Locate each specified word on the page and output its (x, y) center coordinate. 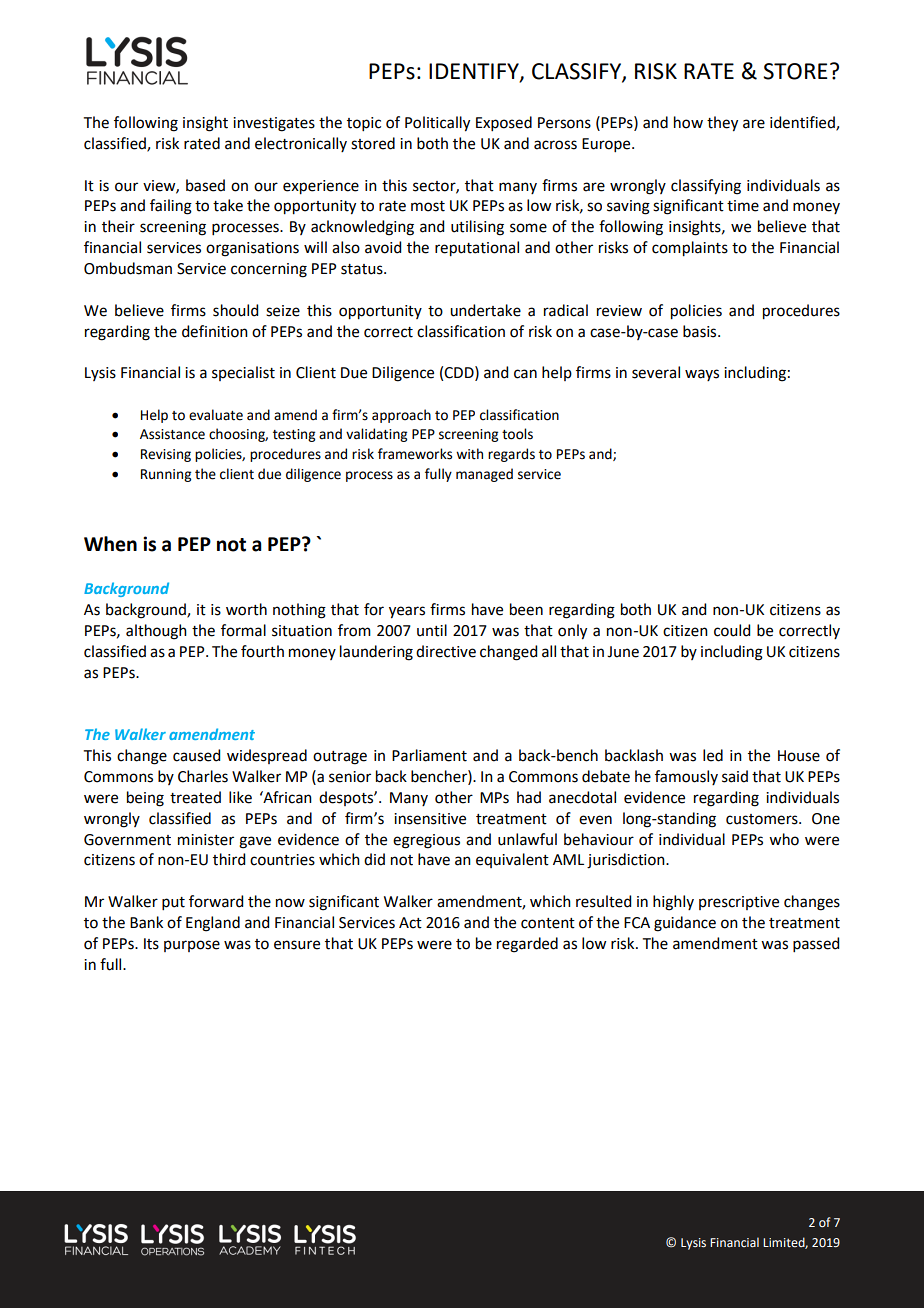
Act (410, 923)
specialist (243, 373)
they (722, 124)
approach (401, 416)
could (732, 630)
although (156, 632)
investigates (274, 124)
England (213, 924)
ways (702, 375)
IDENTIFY (475, 72)
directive (446, 651)
